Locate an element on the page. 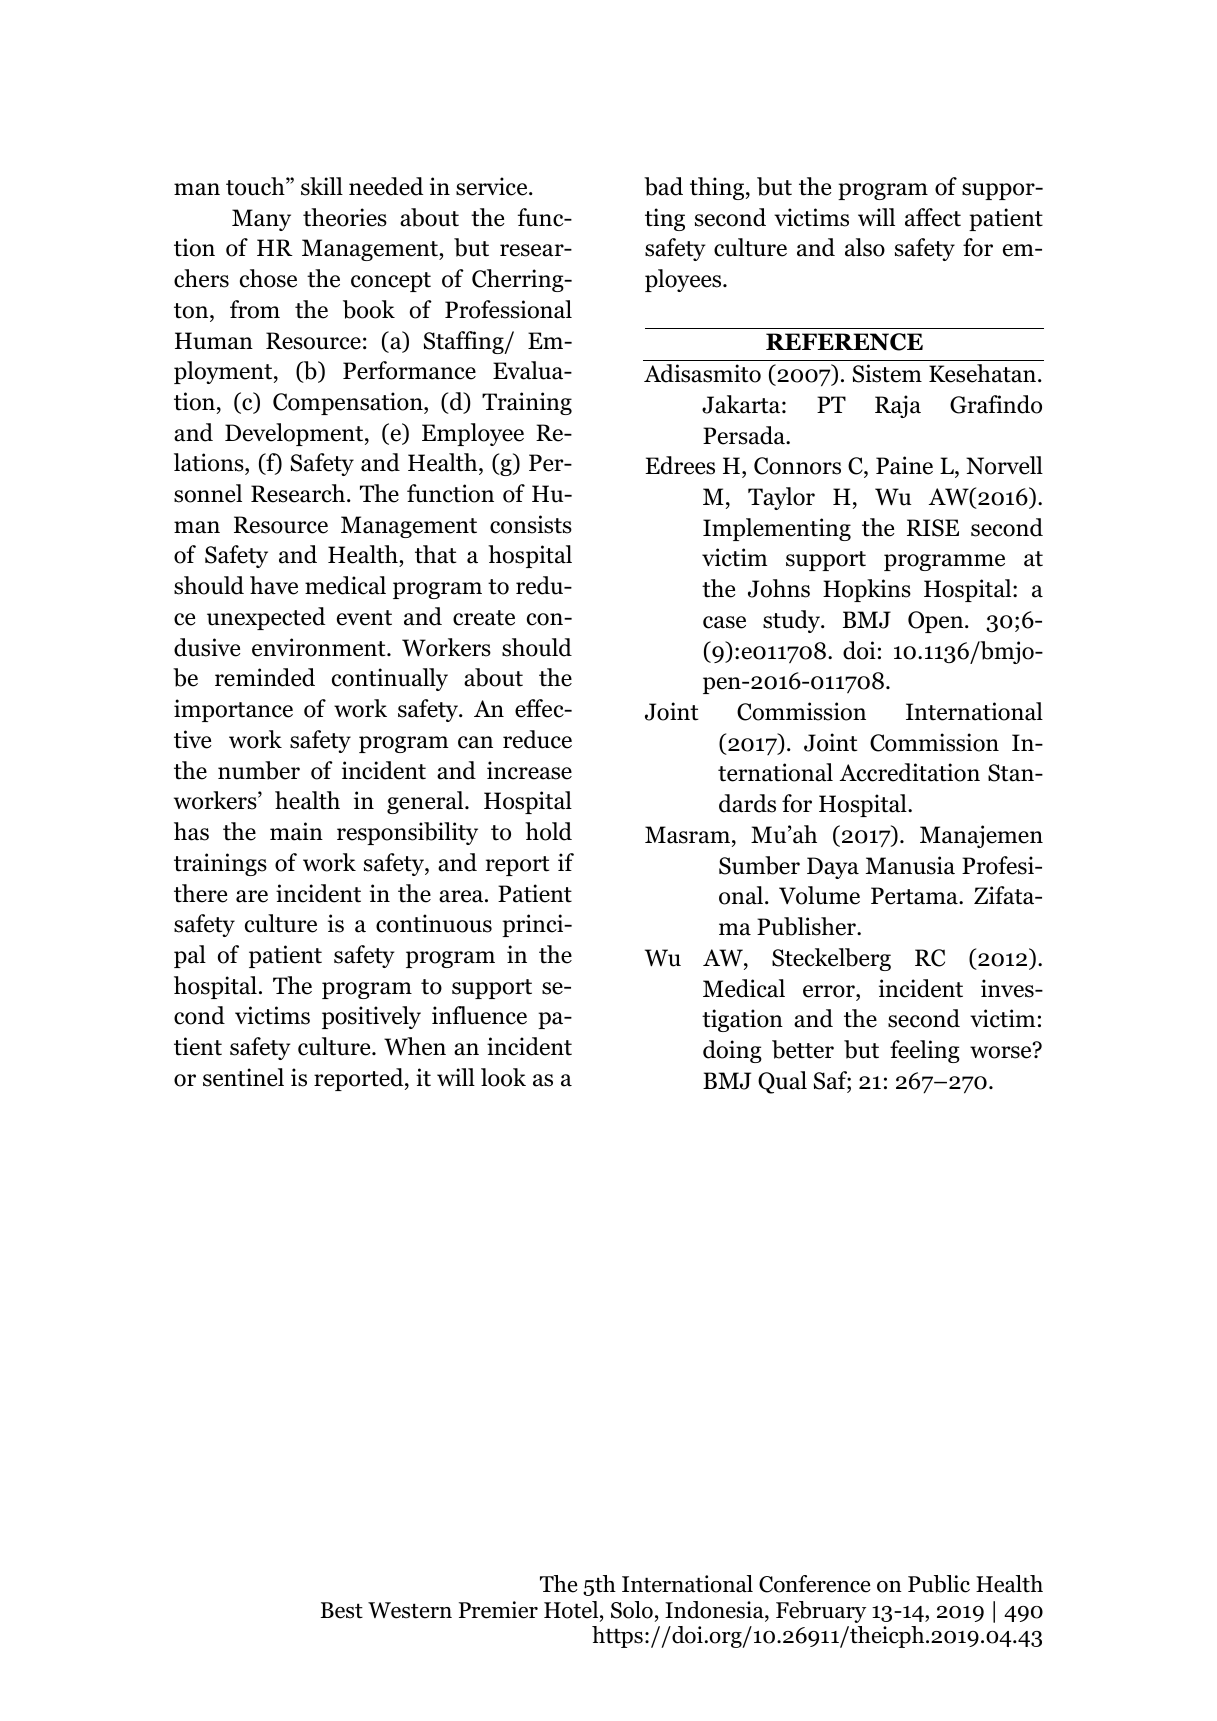  Solo is located at coordinates (632, 1610).
